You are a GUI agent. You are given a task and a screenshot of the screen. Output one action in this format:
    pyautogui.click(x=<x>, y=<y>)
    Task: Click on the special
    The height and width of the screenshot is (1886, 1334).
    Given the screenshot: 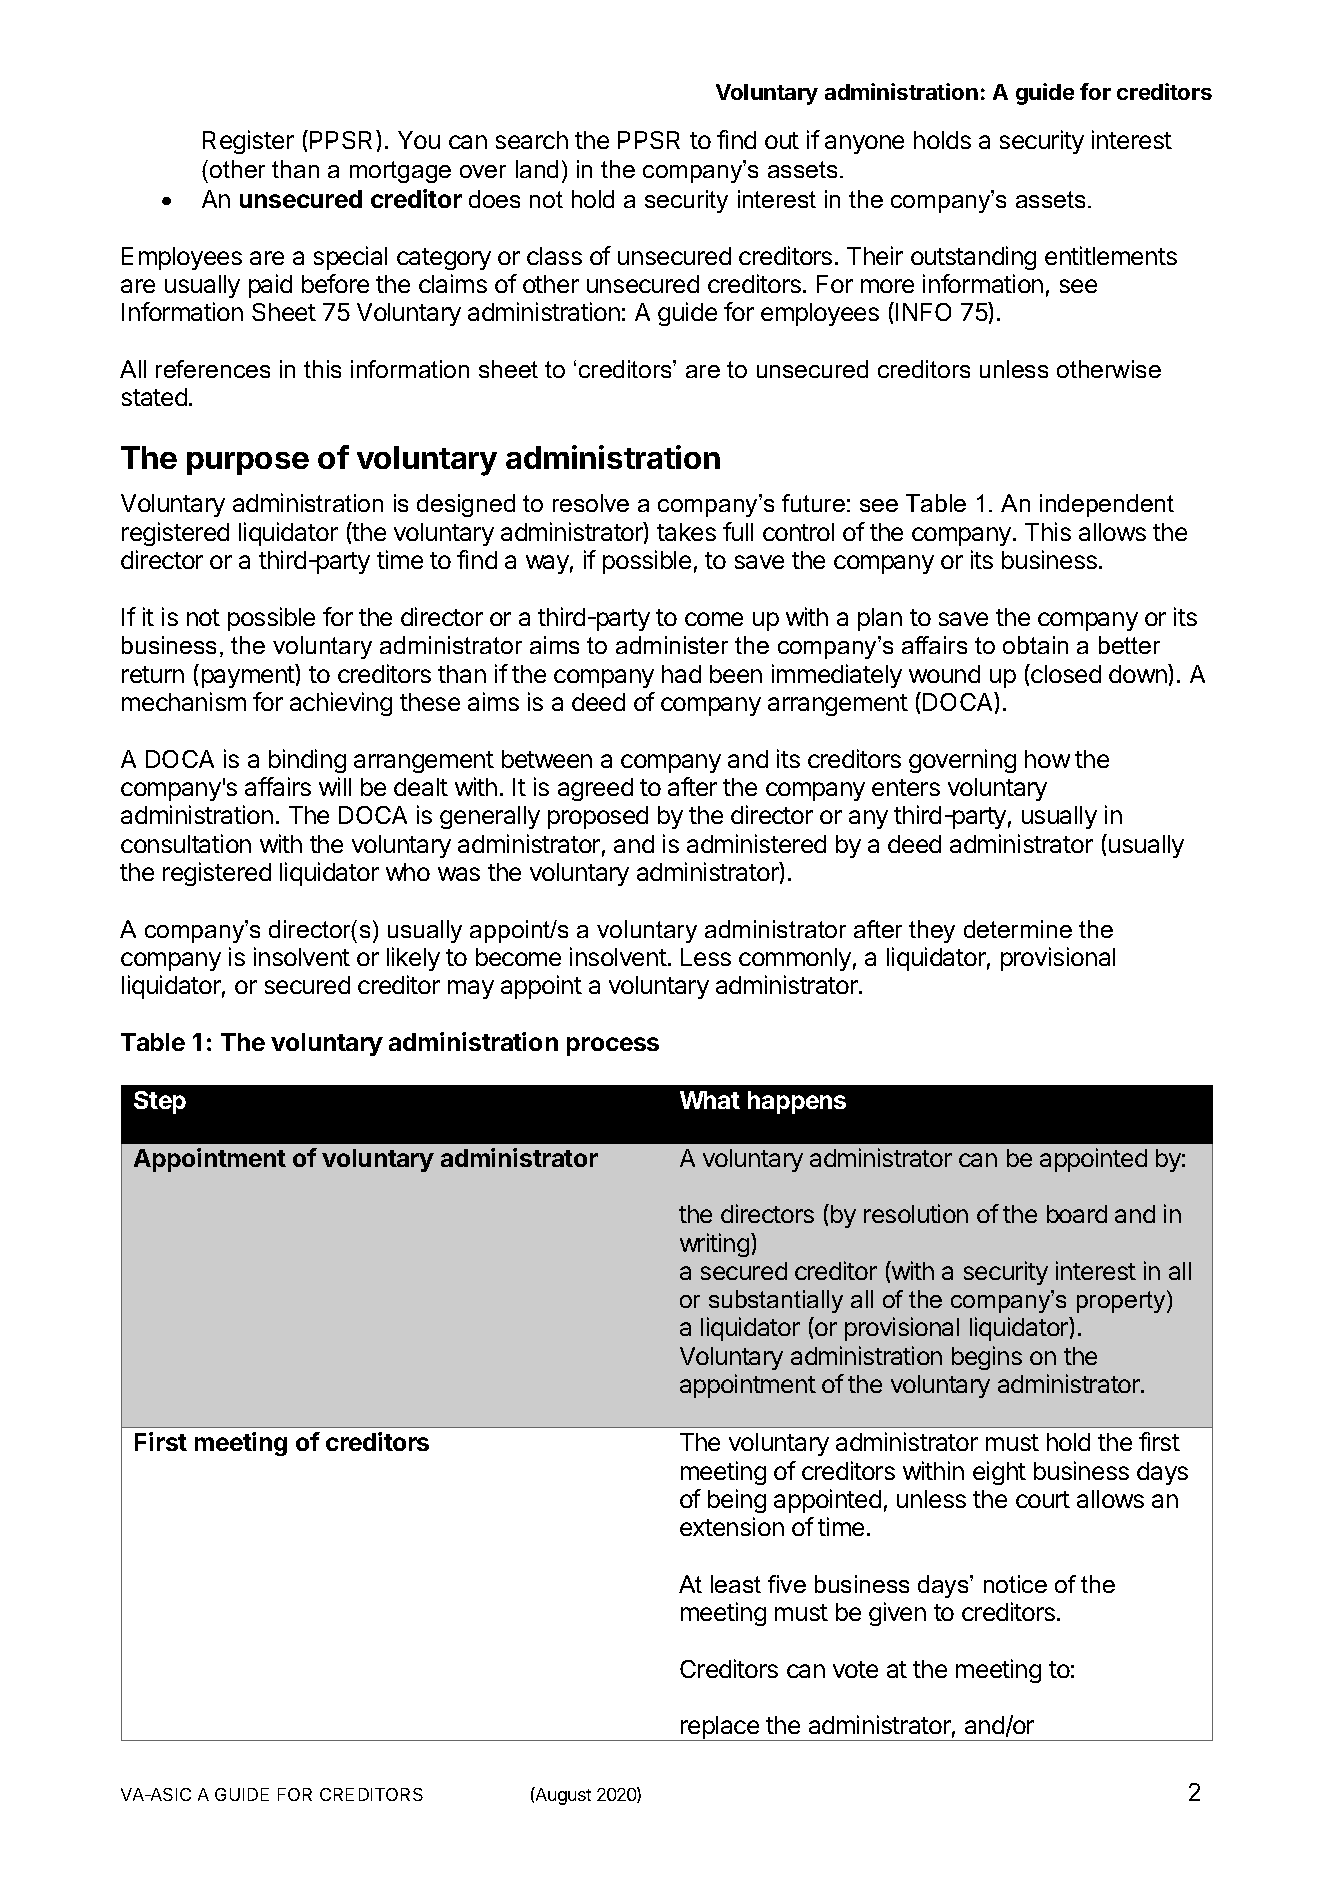 What is the action you would take?
    pyautogui.click(x=350, y=258)
